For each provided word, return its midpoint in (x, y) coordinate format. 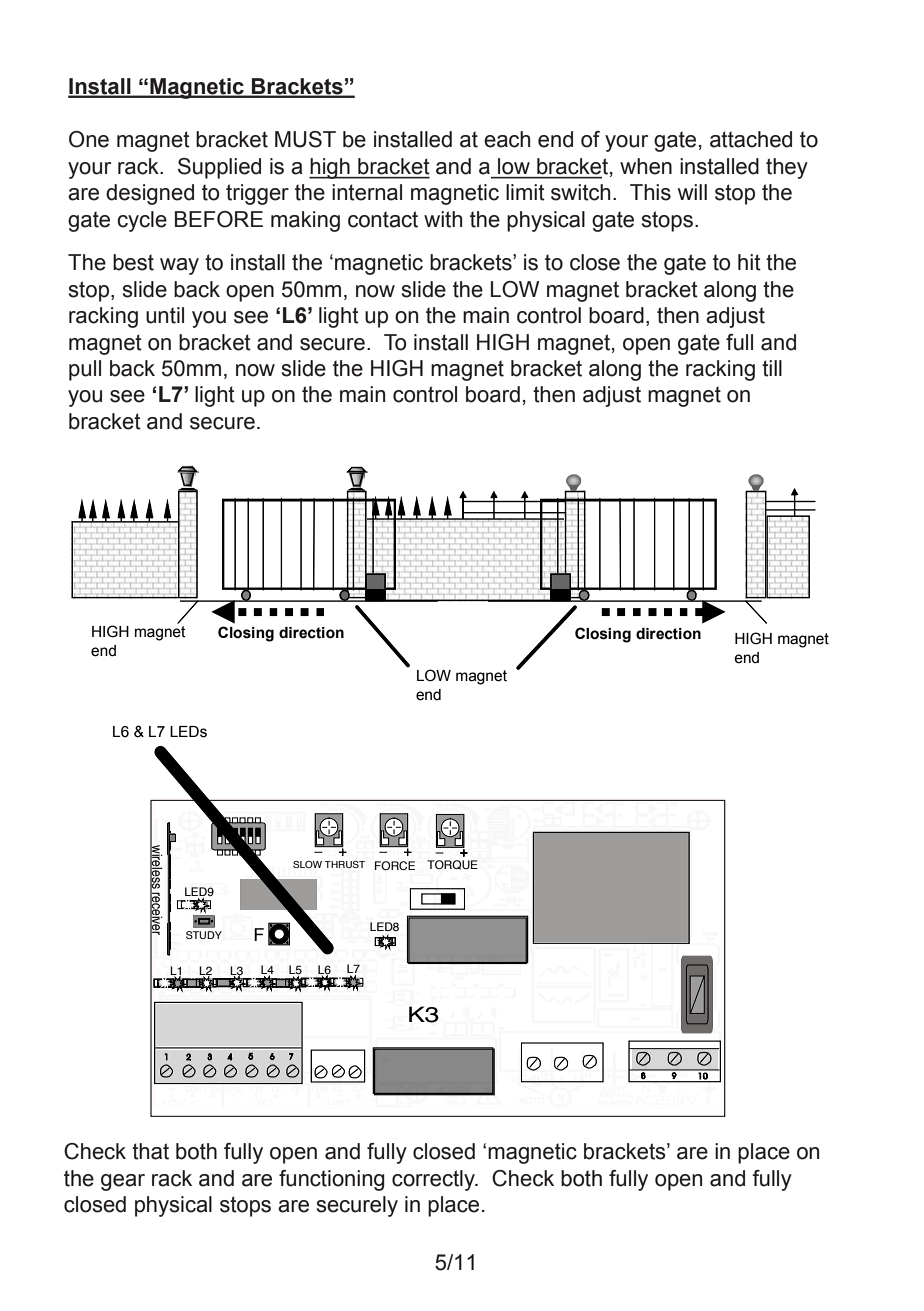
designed (150, 194)
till (772, 368)
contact (383, 219)
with (443, 219)
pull (85, 370)
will (692, 192)
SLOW (307, 864)
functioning (332, 1180)
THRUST (344, 864)
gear (123, 1182)
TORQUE (452, 865)
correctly (434, 1180)
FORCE (395, 866)
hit (749, 262)
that (150, 1151)
